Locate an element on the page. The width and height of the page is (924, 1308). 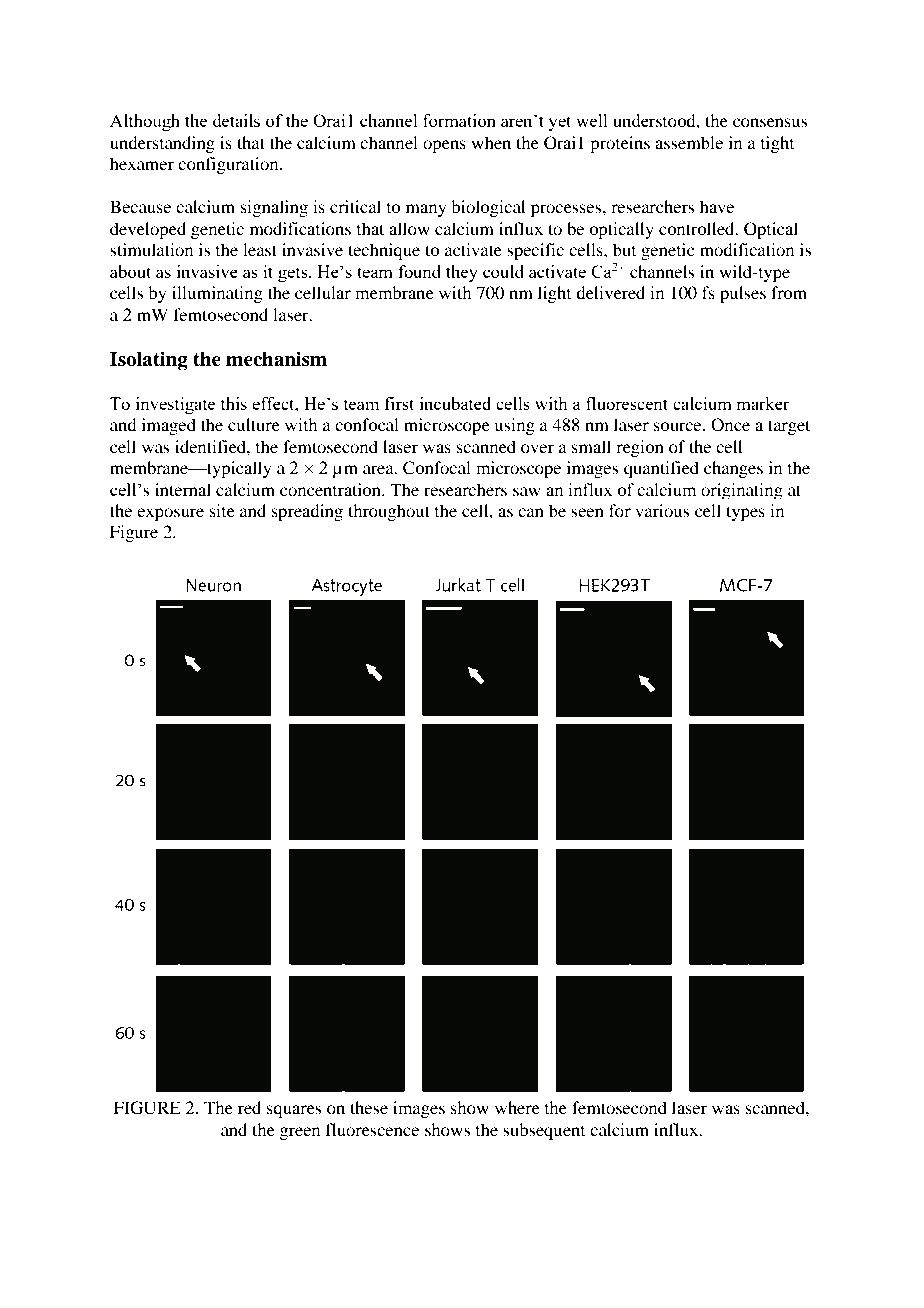
squares is located at coordinates (294, 1111).
